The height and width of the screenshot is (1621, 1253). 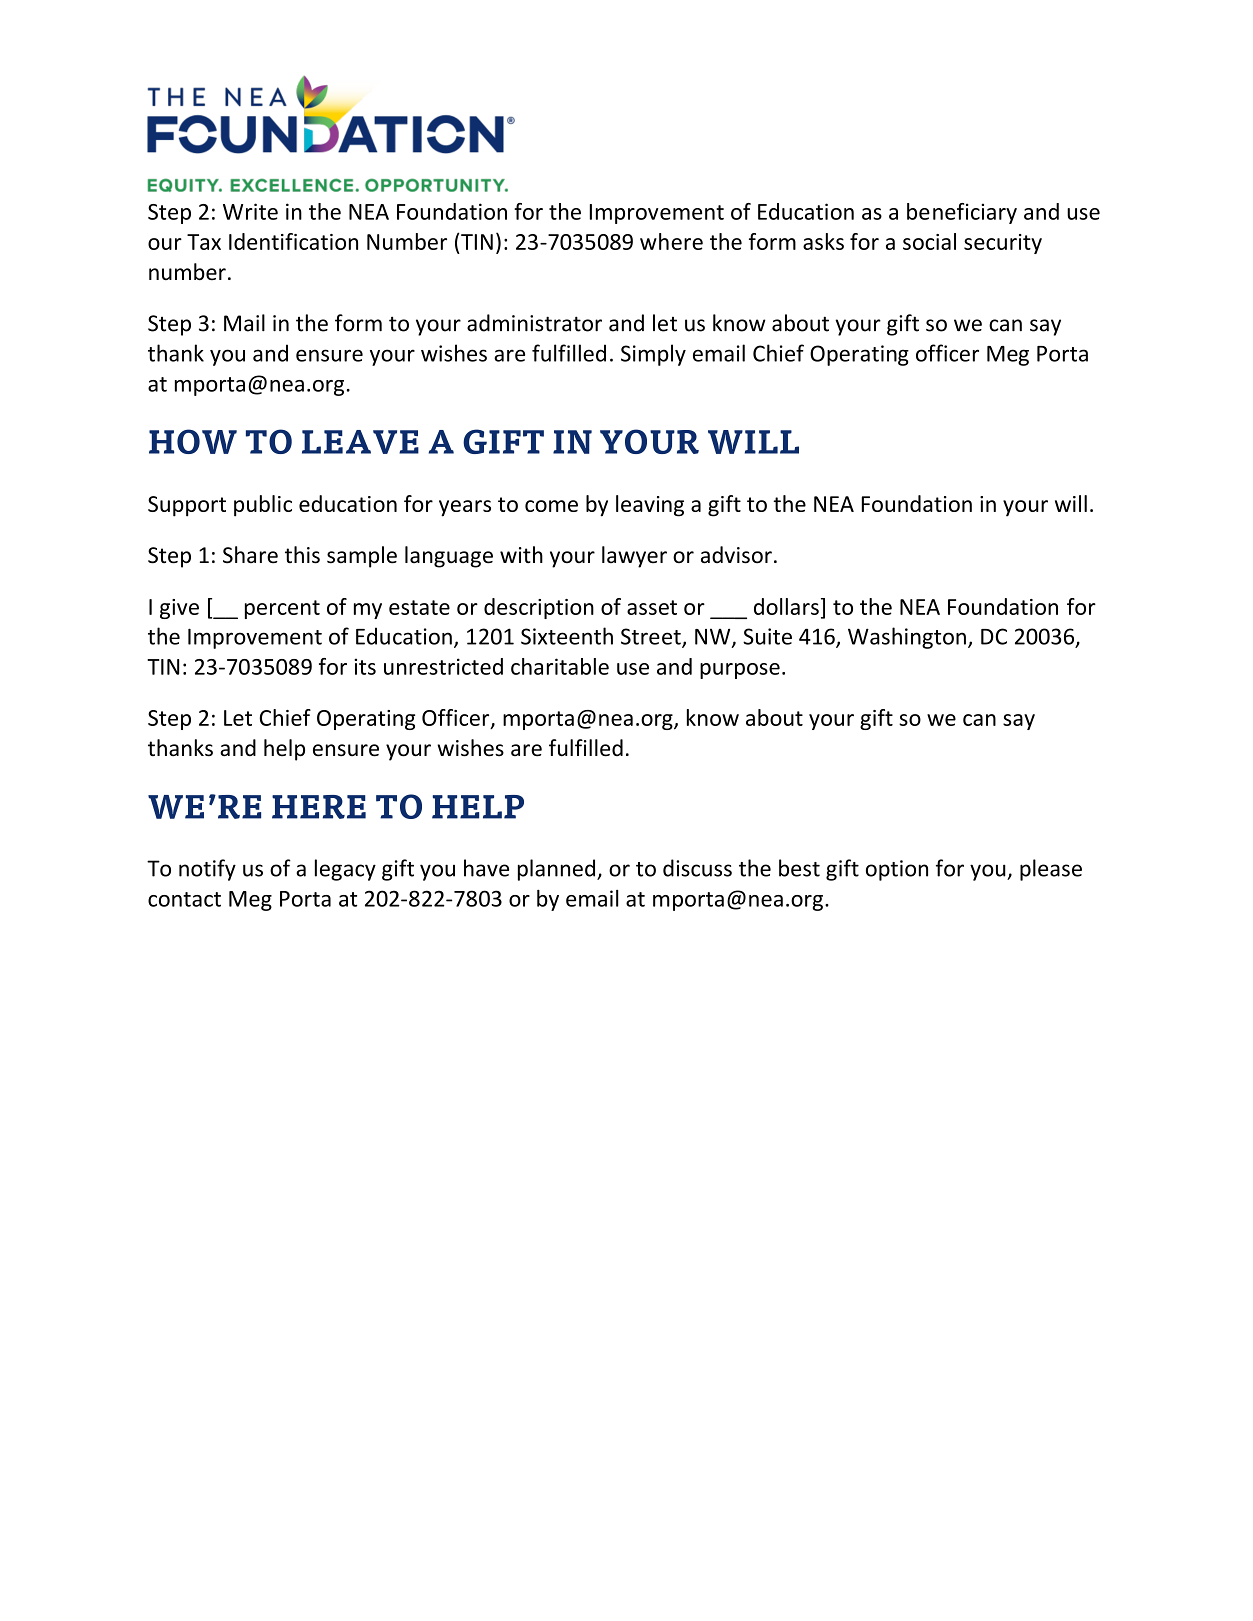 I want to click on social, so click(x=929, y=241).
